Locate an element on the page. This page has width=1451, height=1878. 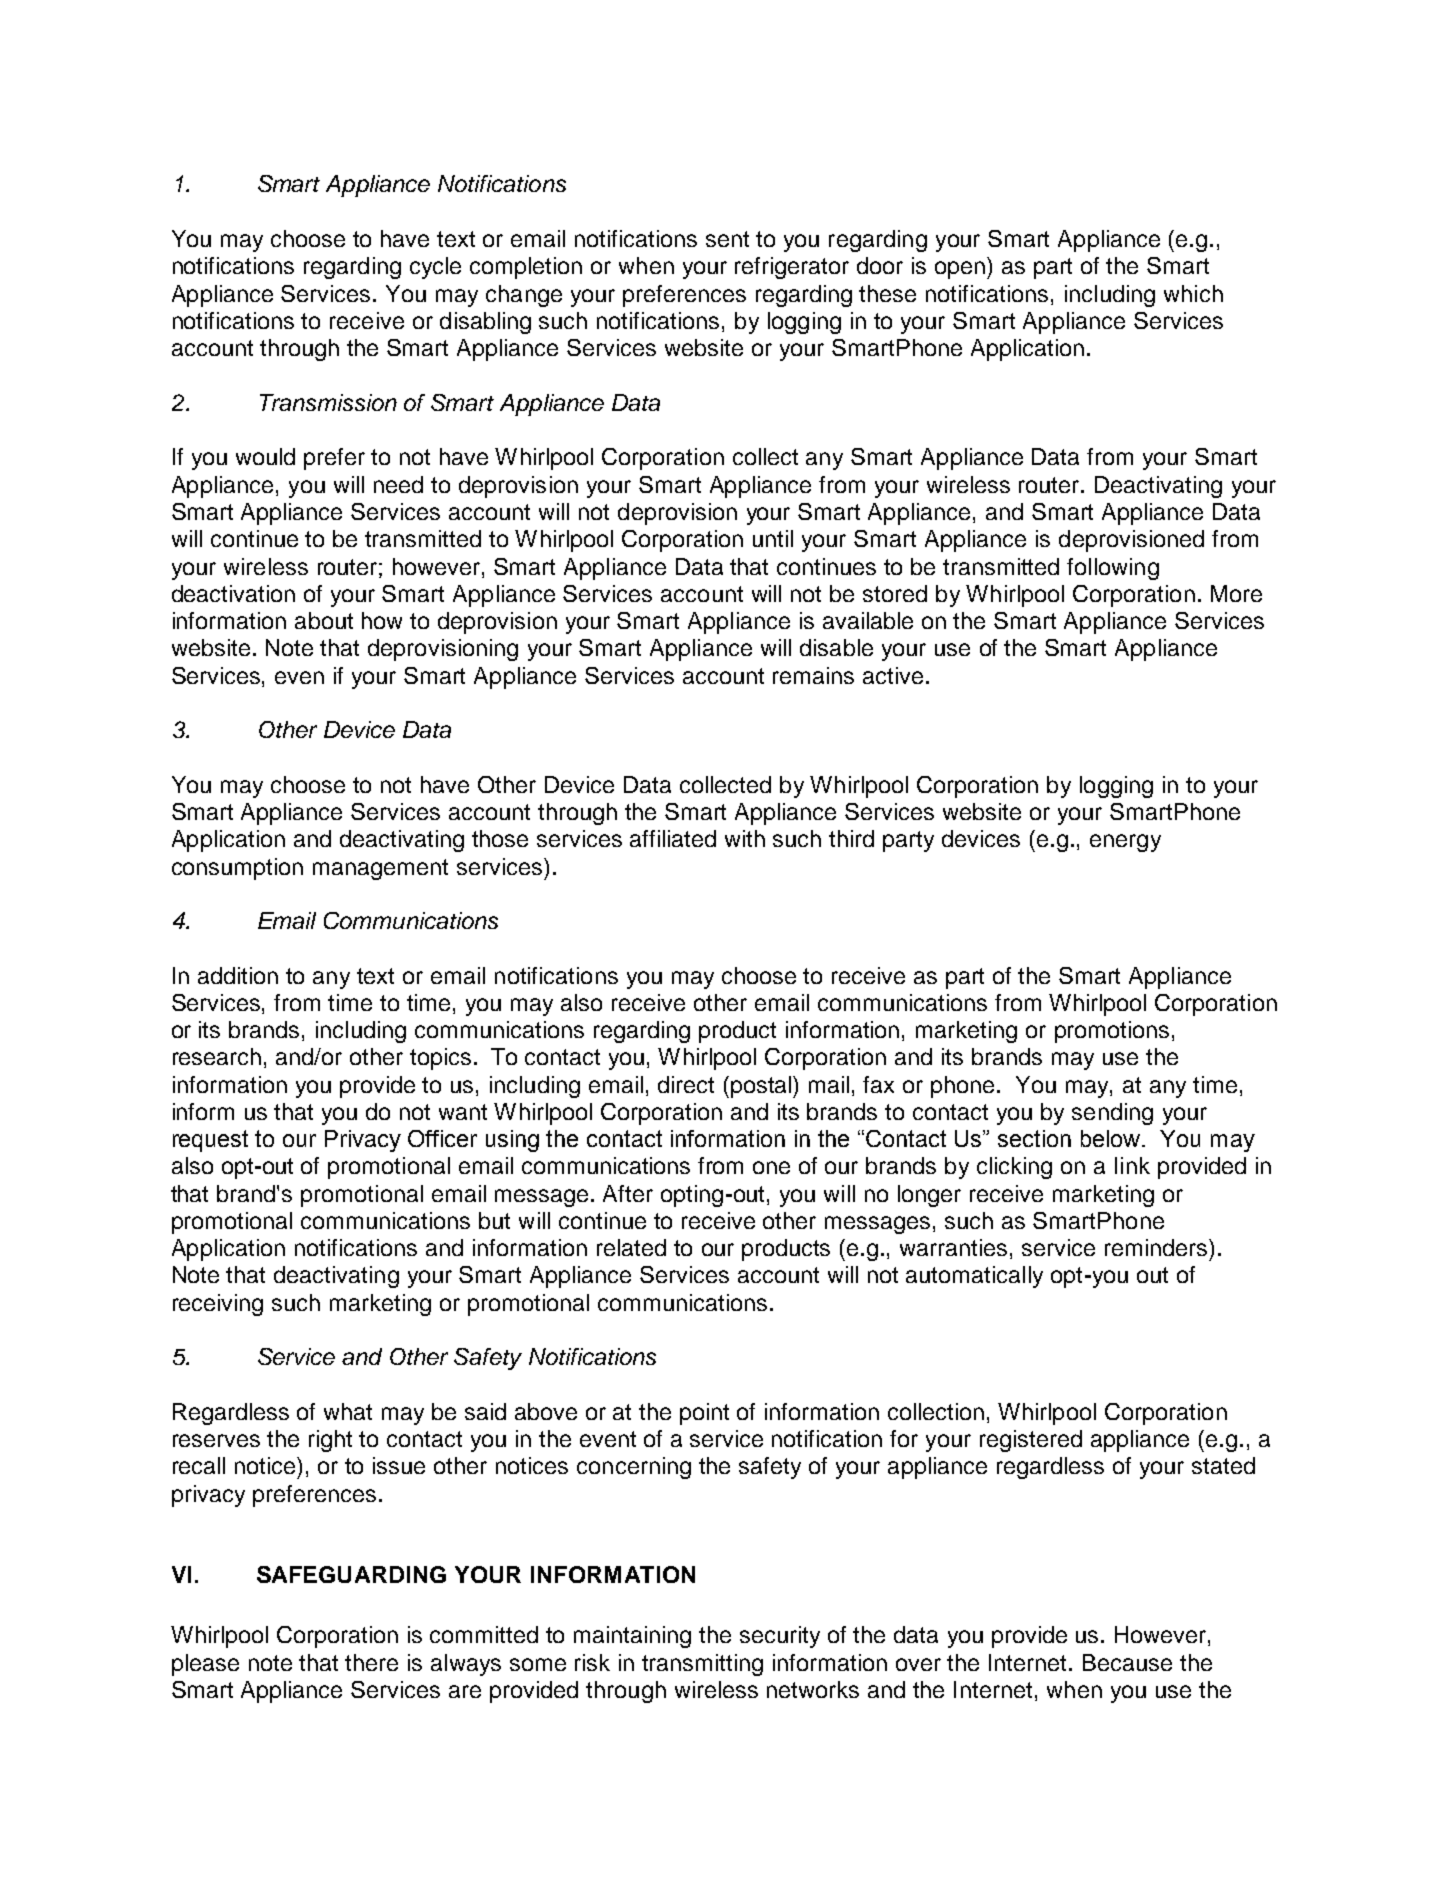
there is located at coordinates (371, 1662).
